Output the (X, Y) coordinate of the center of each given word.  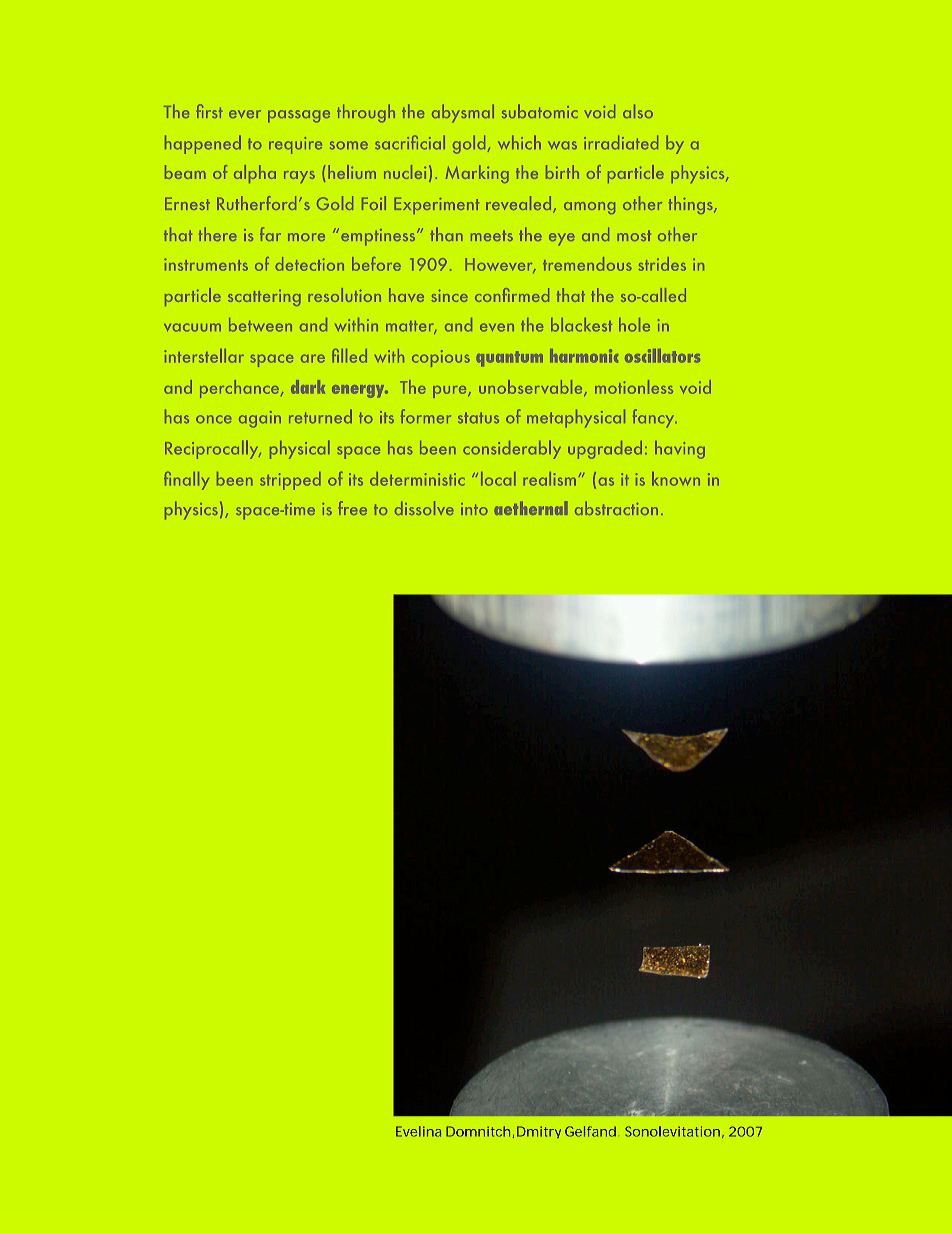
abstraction (616, 508)
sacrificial (410, 142)
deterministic (417, 479)
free (353, 508)
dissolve (424, 508)
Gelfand (590, 1131)
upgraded (605, 450)
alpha (255, 174)
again (260, 419)
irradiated (621, 142)
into (474, 509)
